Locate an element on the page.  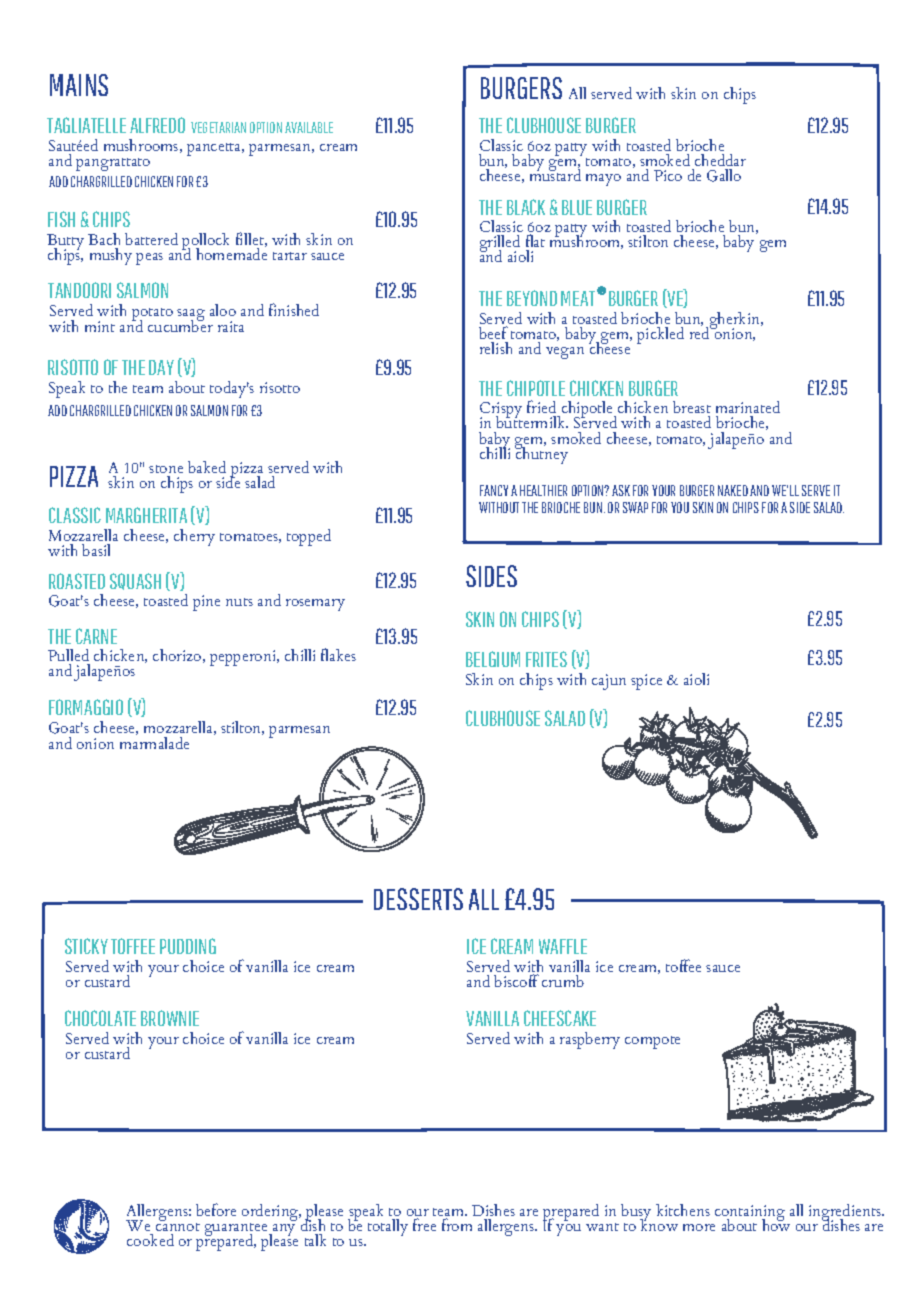
stone is located at coordinates (166, 469).
